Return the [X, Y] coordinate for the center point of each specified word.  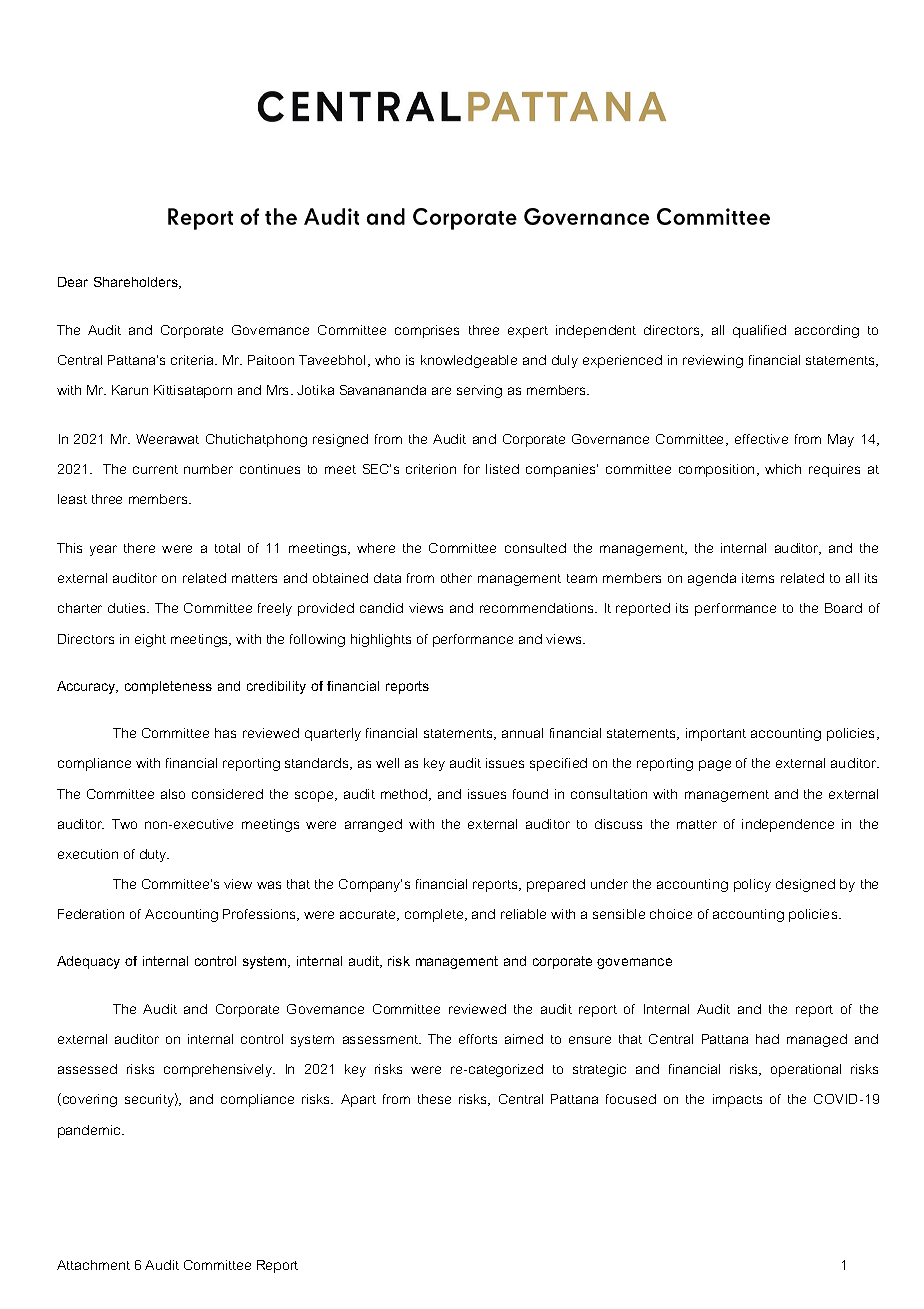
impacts [737, 1100]
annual [522, 733]
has [225, 733]
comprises [427, 331]
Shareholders [137, 283]
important [716, 734]
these [434, 1099]
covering [88, 1100]
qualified [759, 331]
